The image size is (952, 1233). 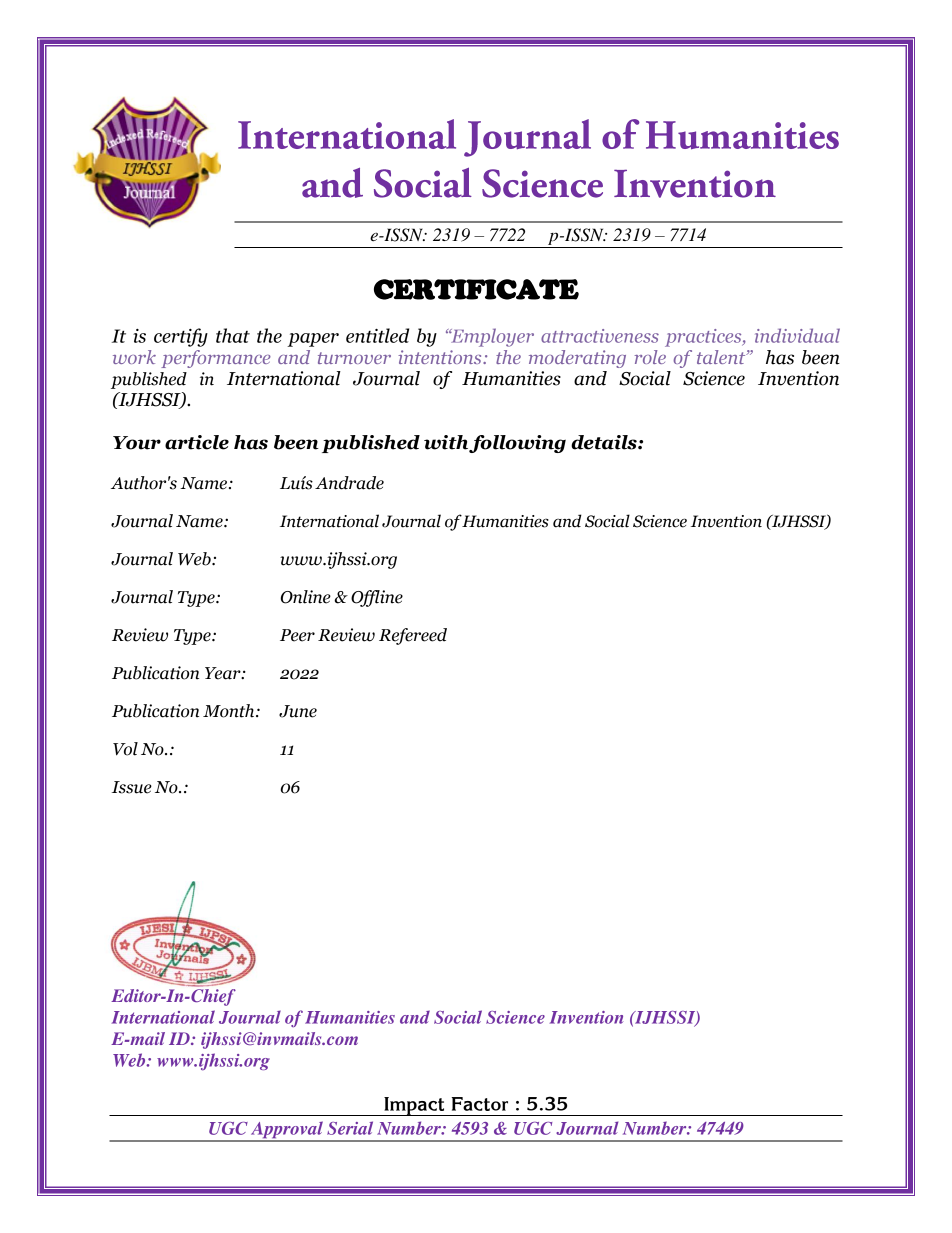 I want to click on that, so click(x=233, y=335).
